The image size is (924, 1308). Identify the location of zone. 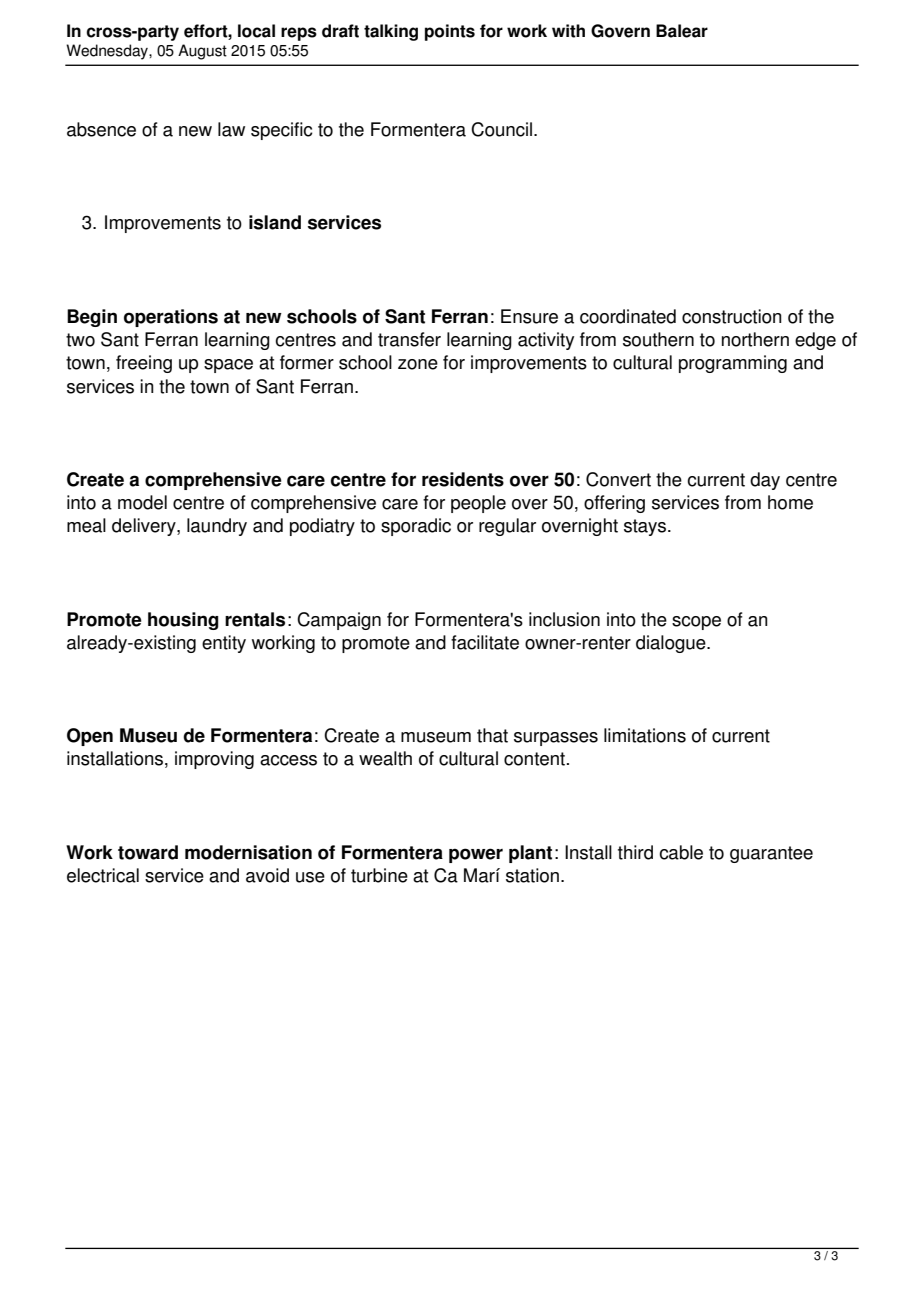
(418, 364).
